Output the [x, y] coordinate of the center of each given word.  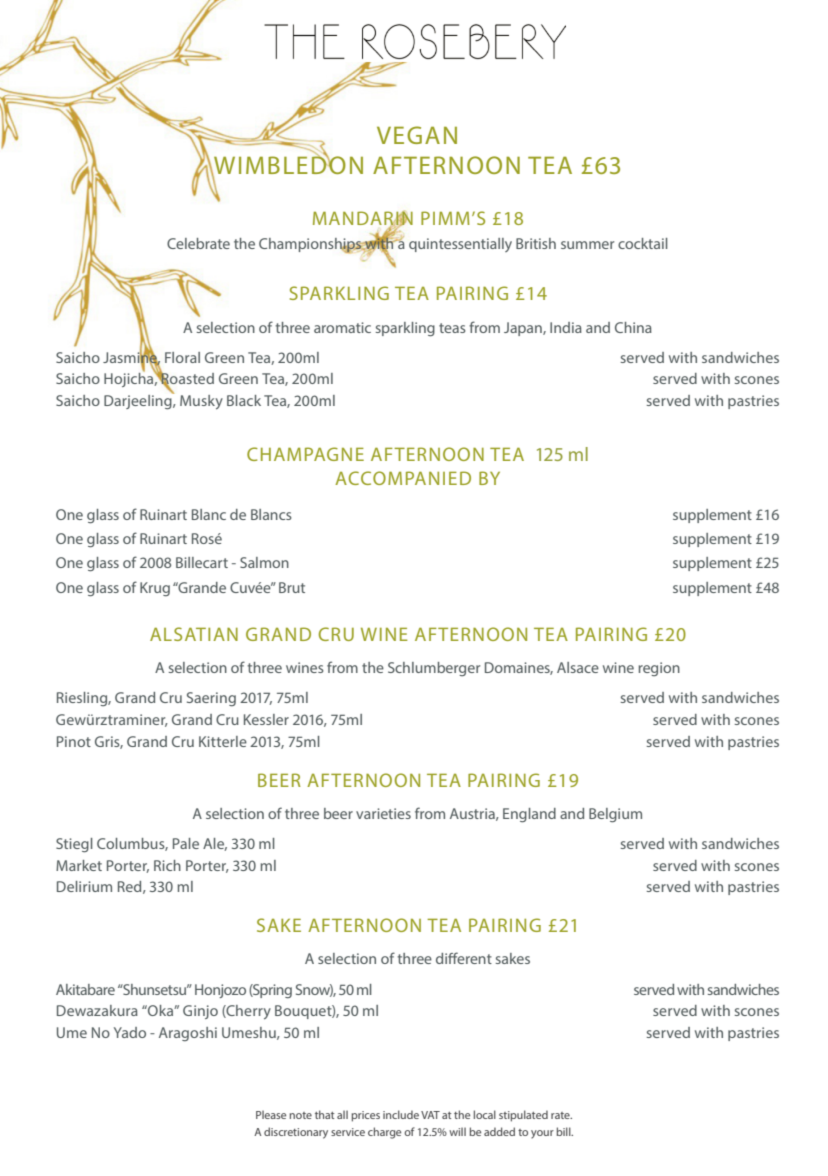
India [566, 327]
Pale [186, 843]
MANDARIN [363, 219]
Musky [201, 402]
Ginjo [200, 1012]
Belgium [615, 815]
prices [365, 1116]
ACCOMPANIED [403, 478]
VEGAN [417, 135]
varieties [383, 813]
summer [587, 245]
